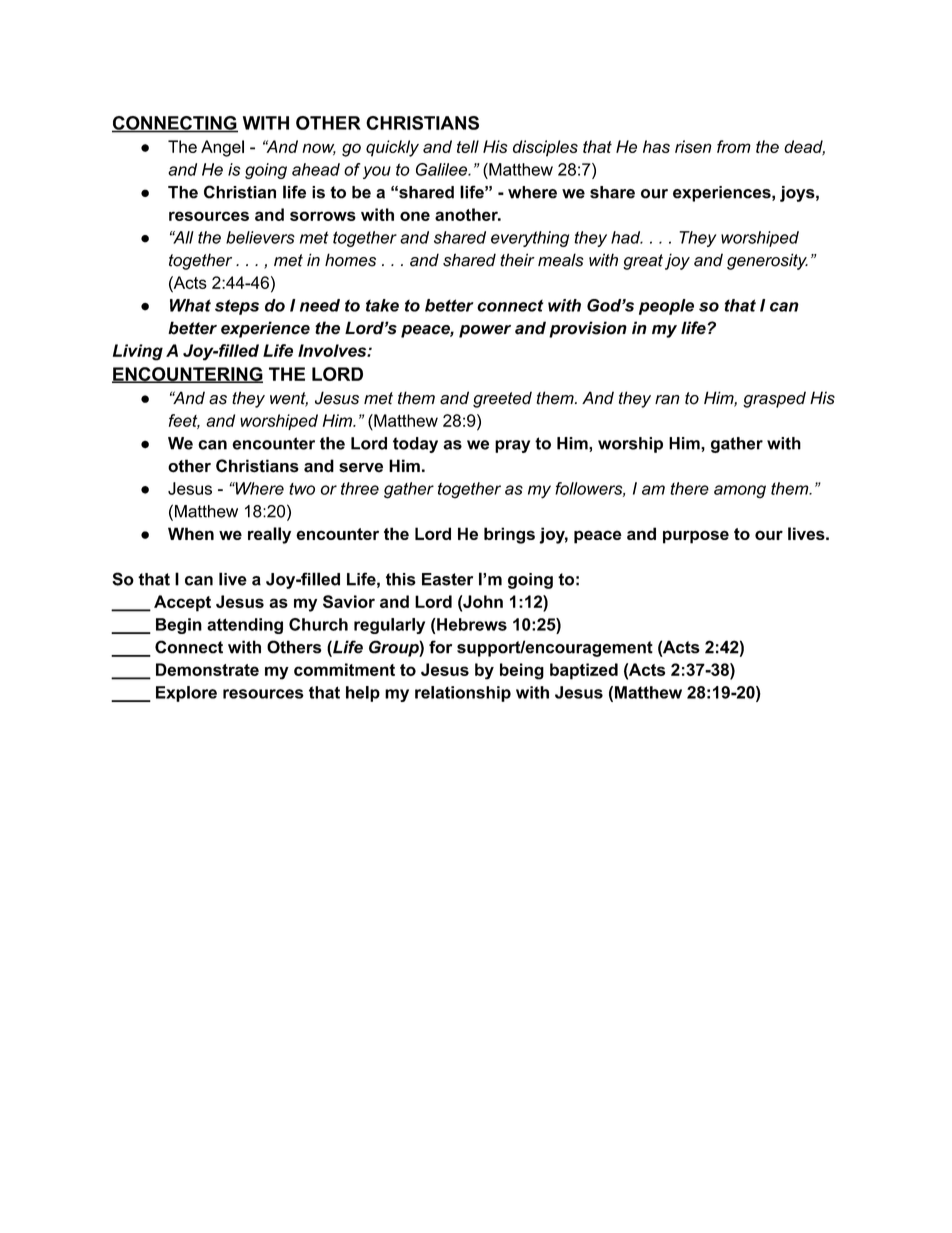  What do you see at coordinates (667, 400) in the screenshot?
I see `ran` at bounding box center [667, 400].
